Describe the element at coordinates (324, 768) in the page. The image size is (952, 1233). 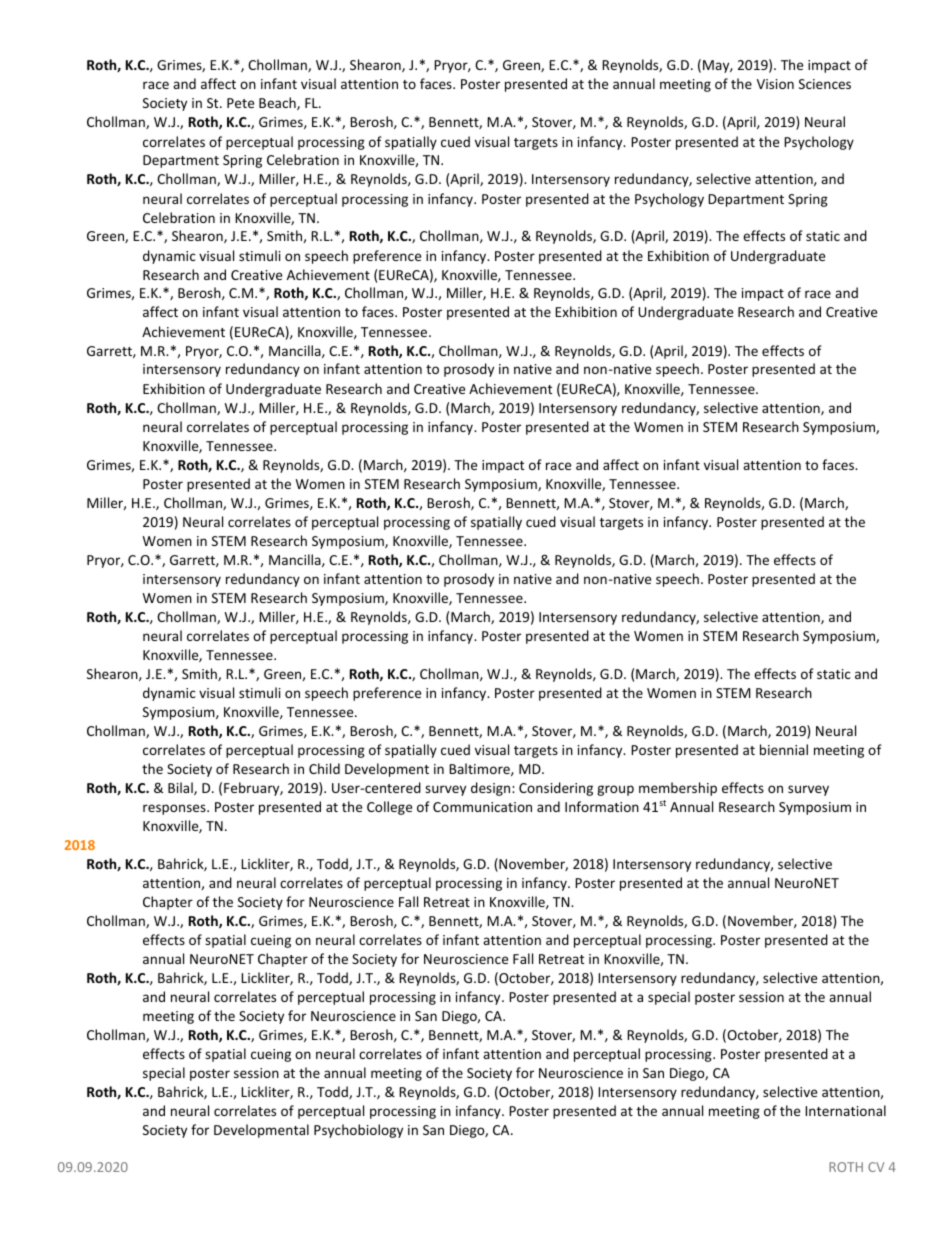
I see `Child` at that location.
